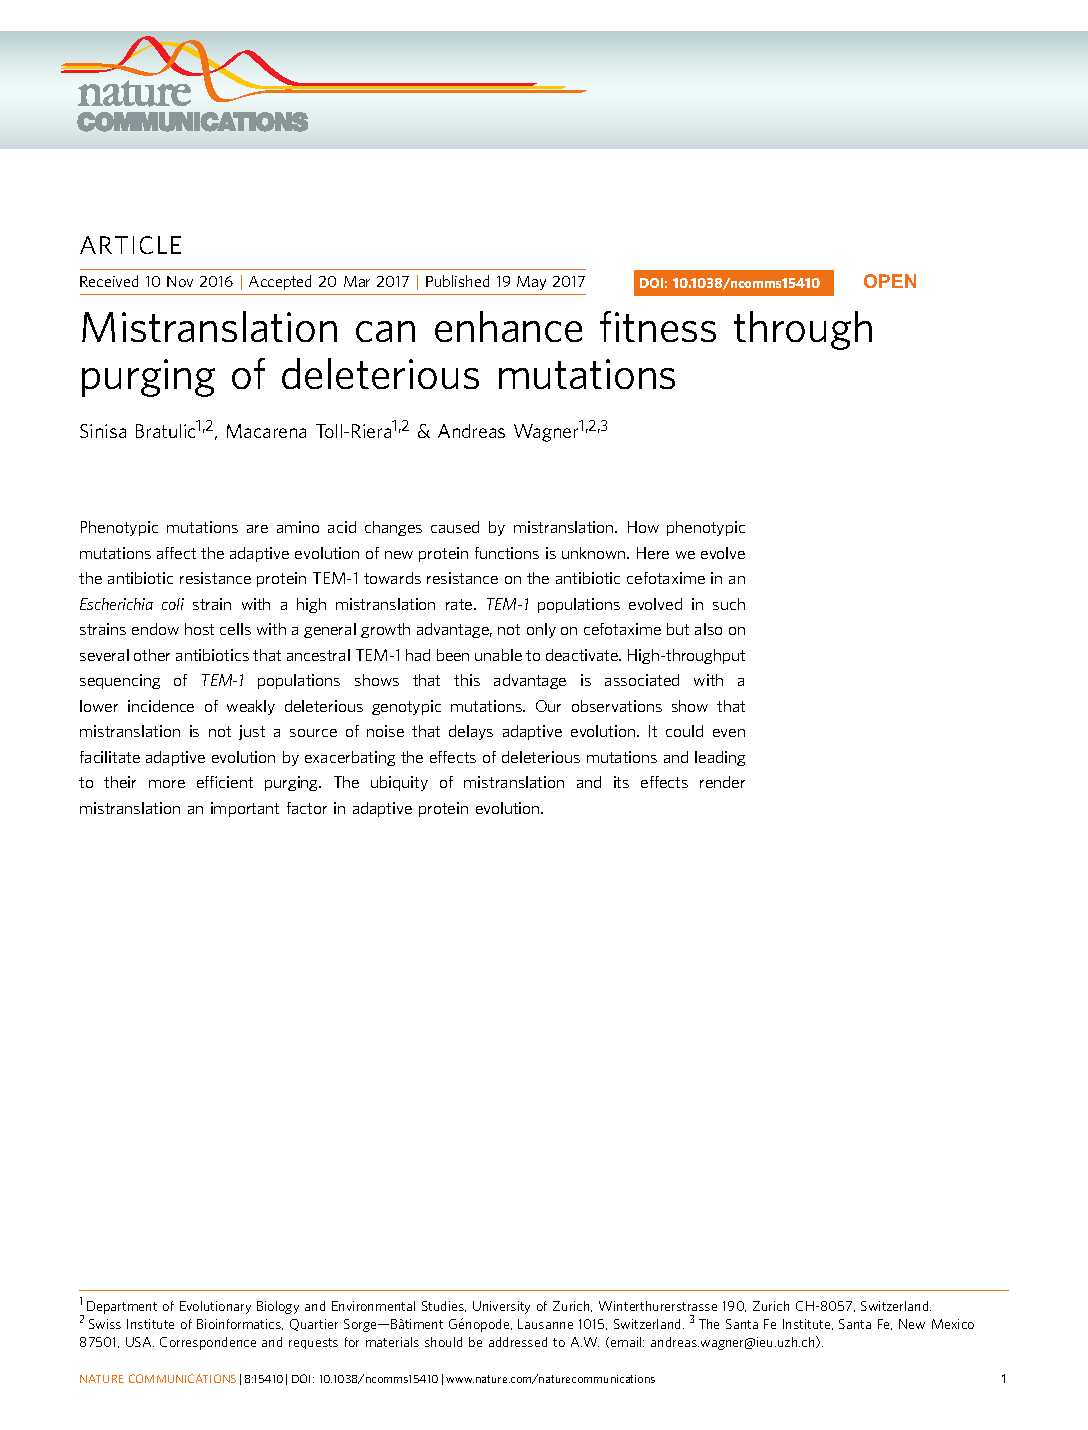  What do you see at coordinates (176, 553) in the screenshot?
I see `affect` at bounding box center [176, 553].
